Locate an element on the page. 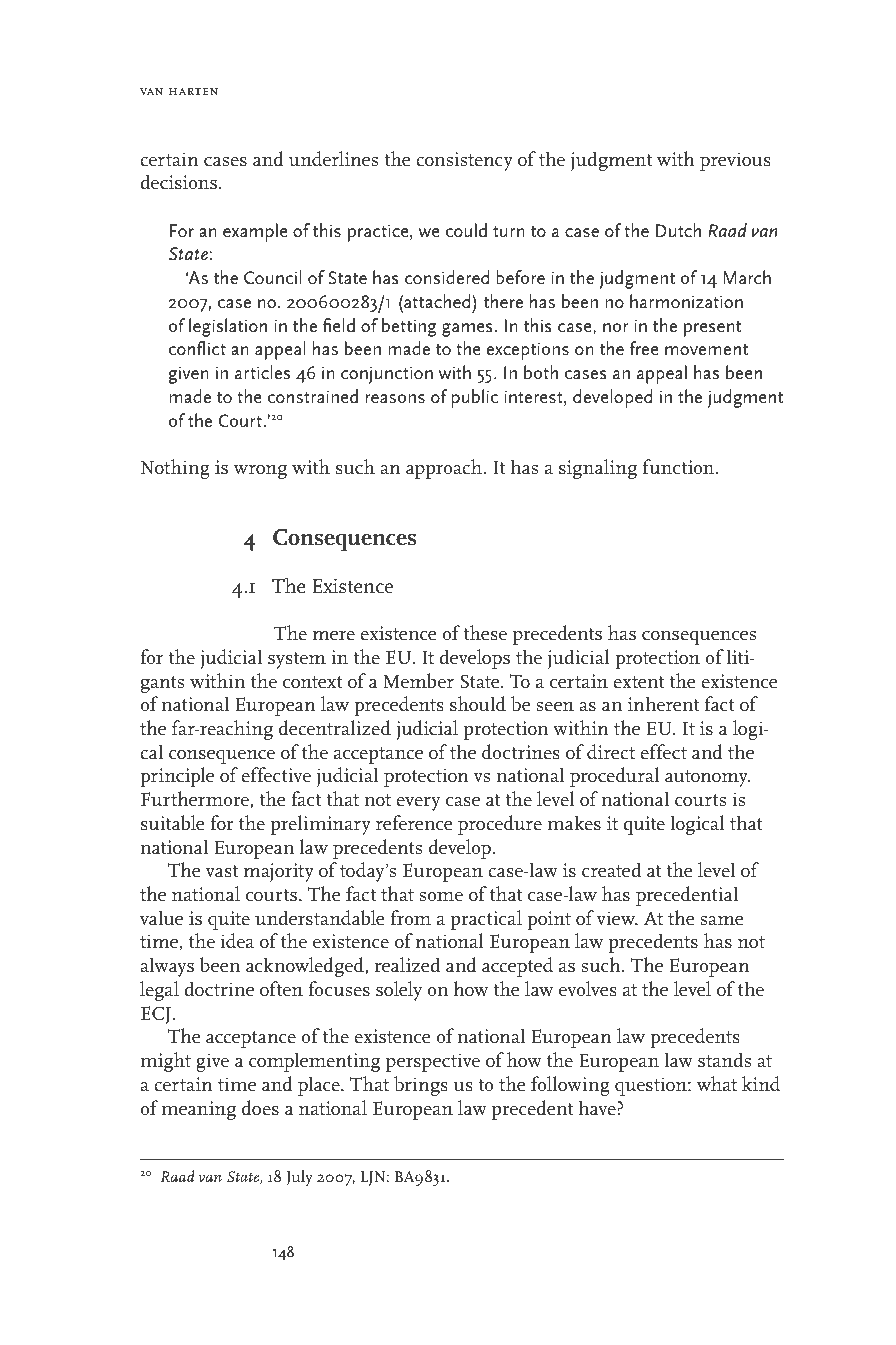  what is located at coordinates (717, 1084).
